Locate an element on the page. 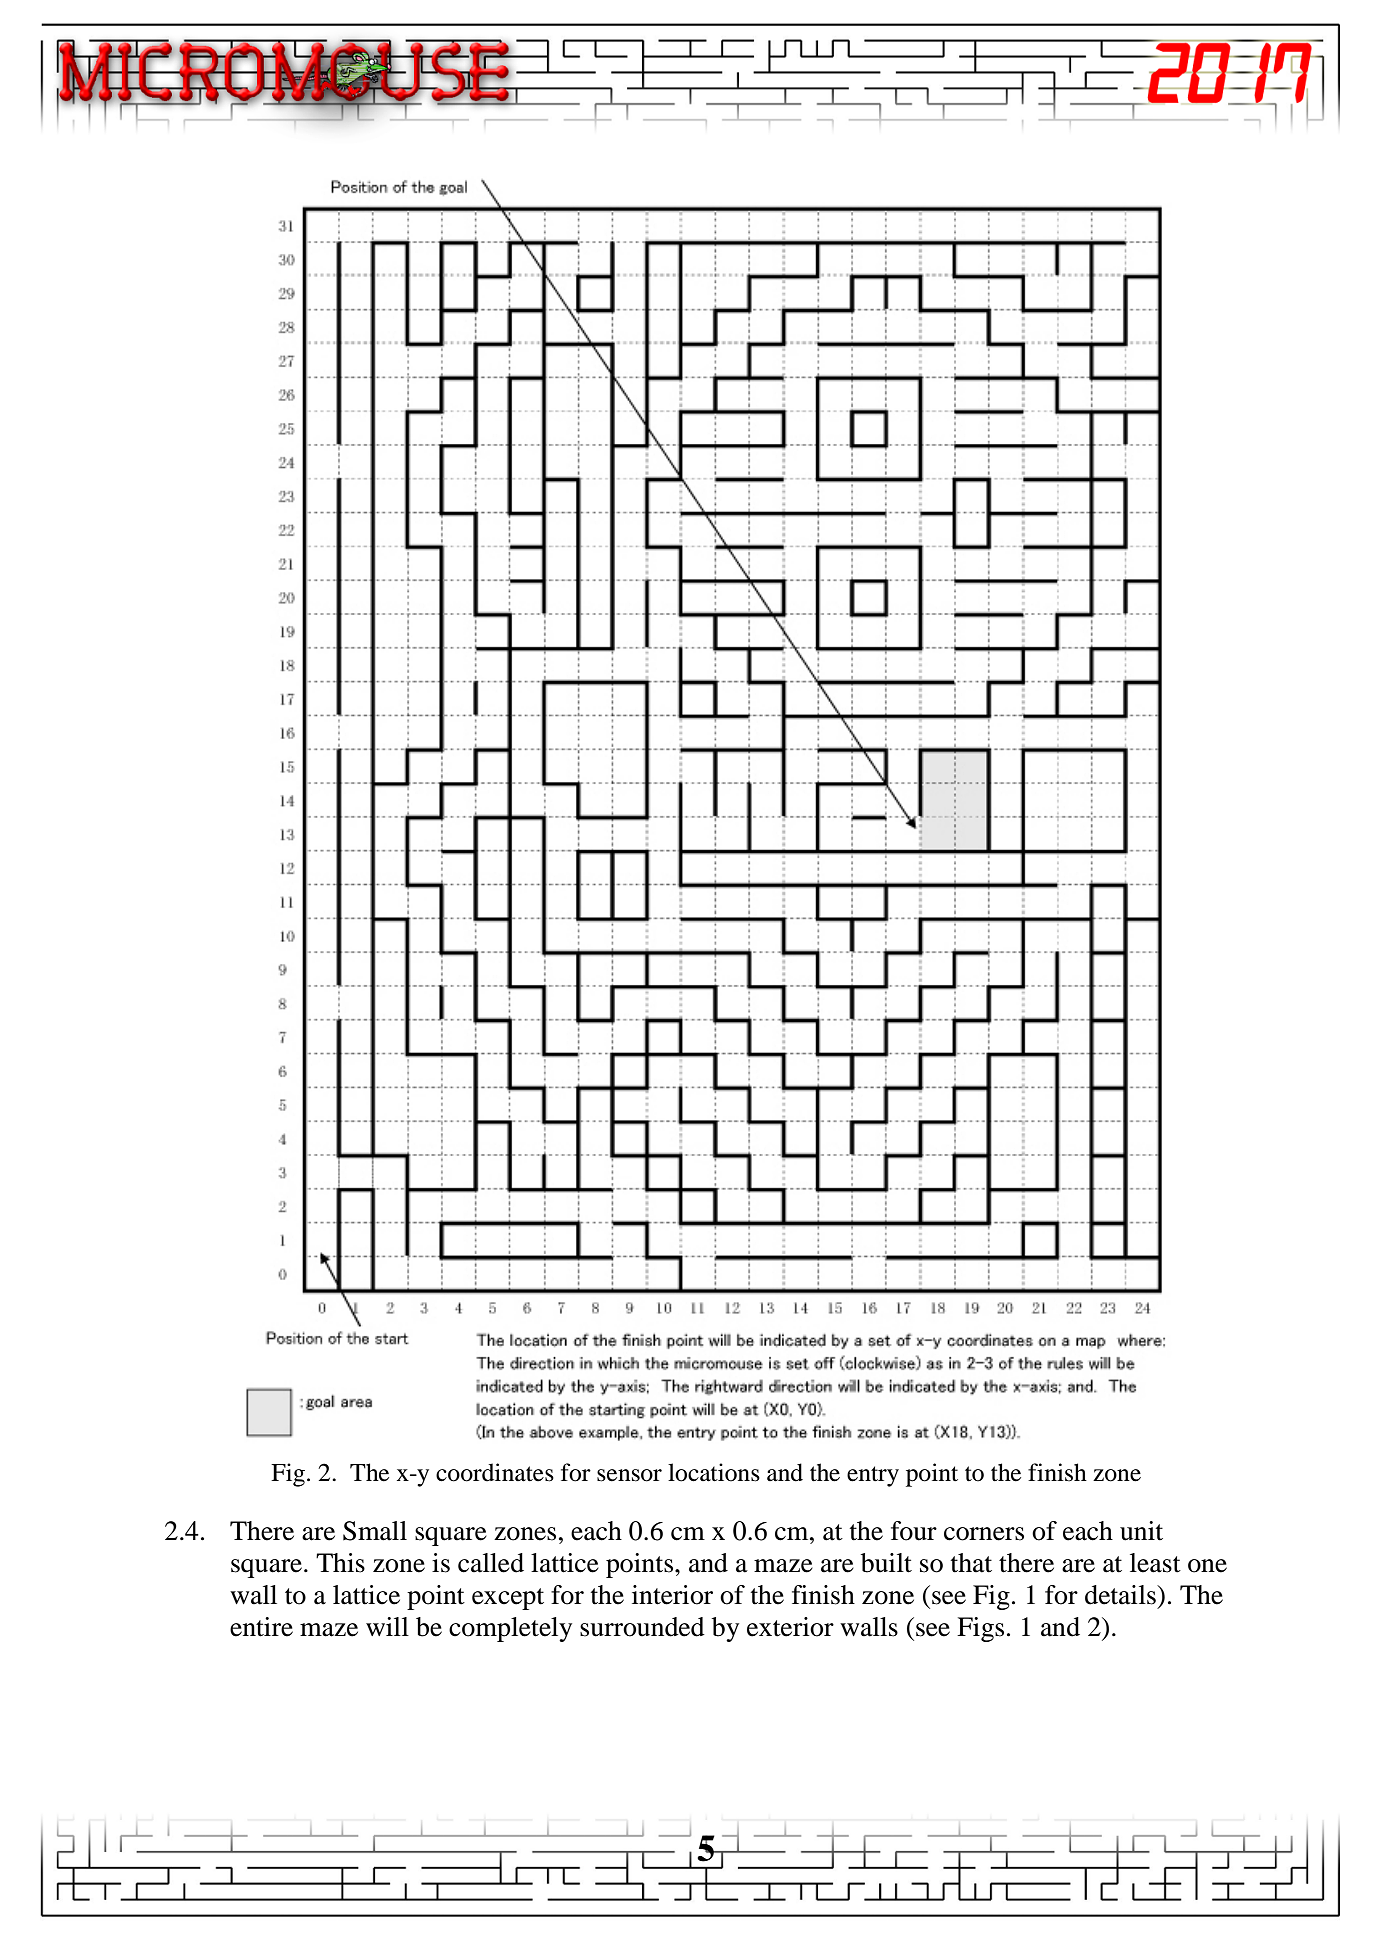 The image size is (1380, 1951). will is located at coordinates (387, 1626).
